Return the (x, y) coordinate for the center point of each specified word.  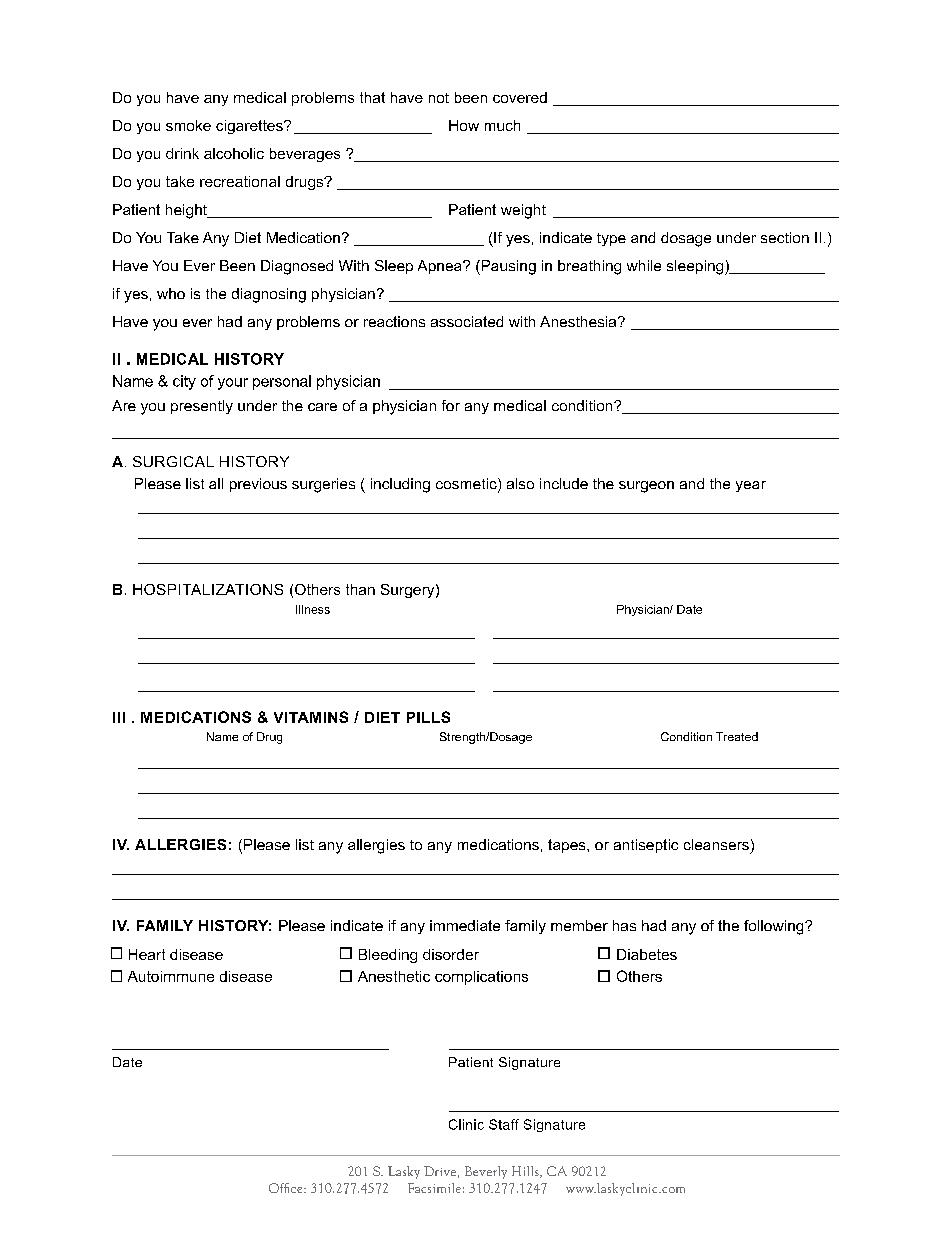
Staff (504, 1124)
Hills (526, 1172)
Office (287, 1188)
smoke (188, 125)
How (464, 125)
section (785, 237)
